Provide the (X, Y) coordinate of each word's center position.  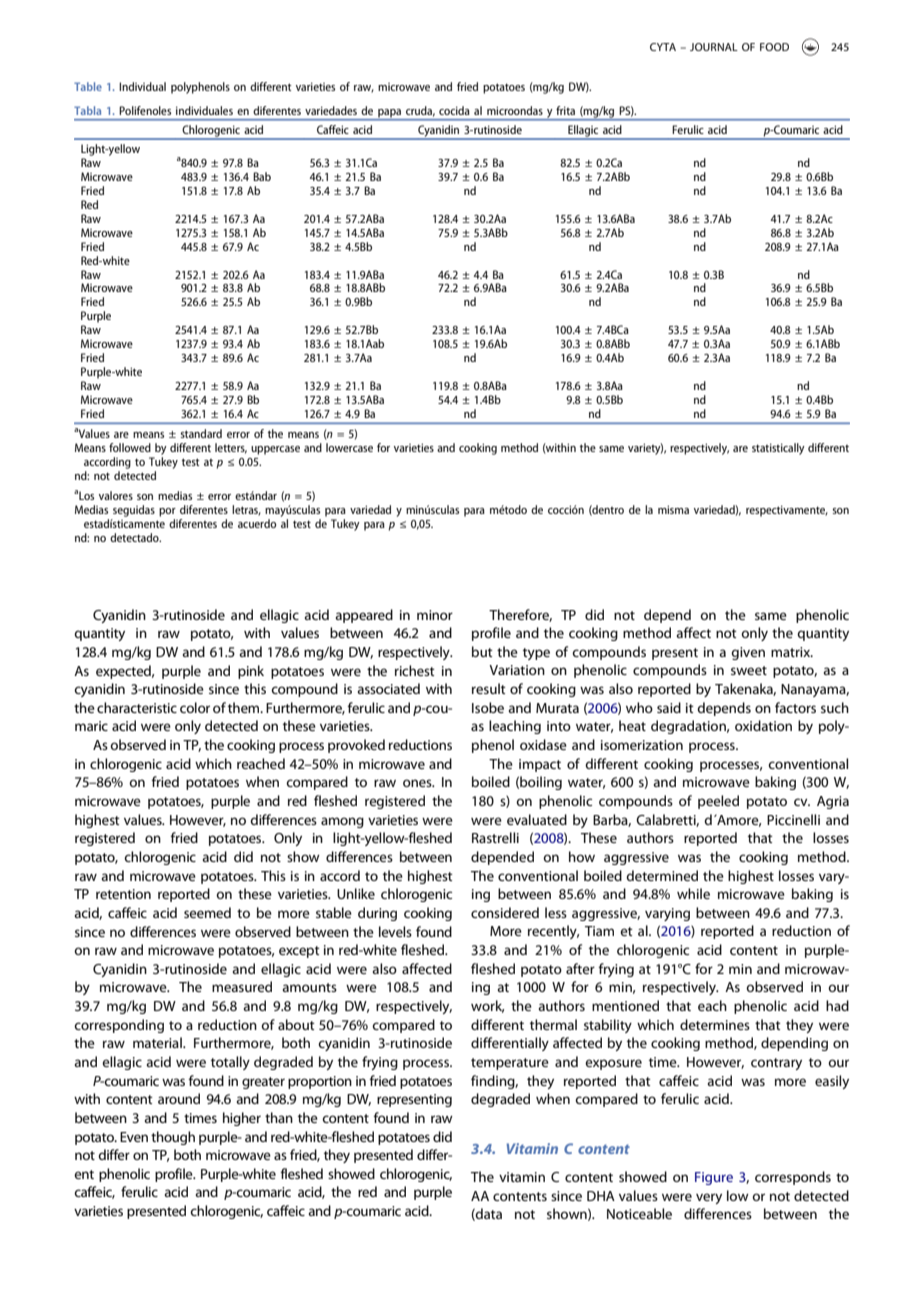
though (173, 1138)
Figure (714, 1178)
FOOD (774, 47)
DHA (601, 1196)
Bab (262, 176)
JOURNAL (714, 47)
